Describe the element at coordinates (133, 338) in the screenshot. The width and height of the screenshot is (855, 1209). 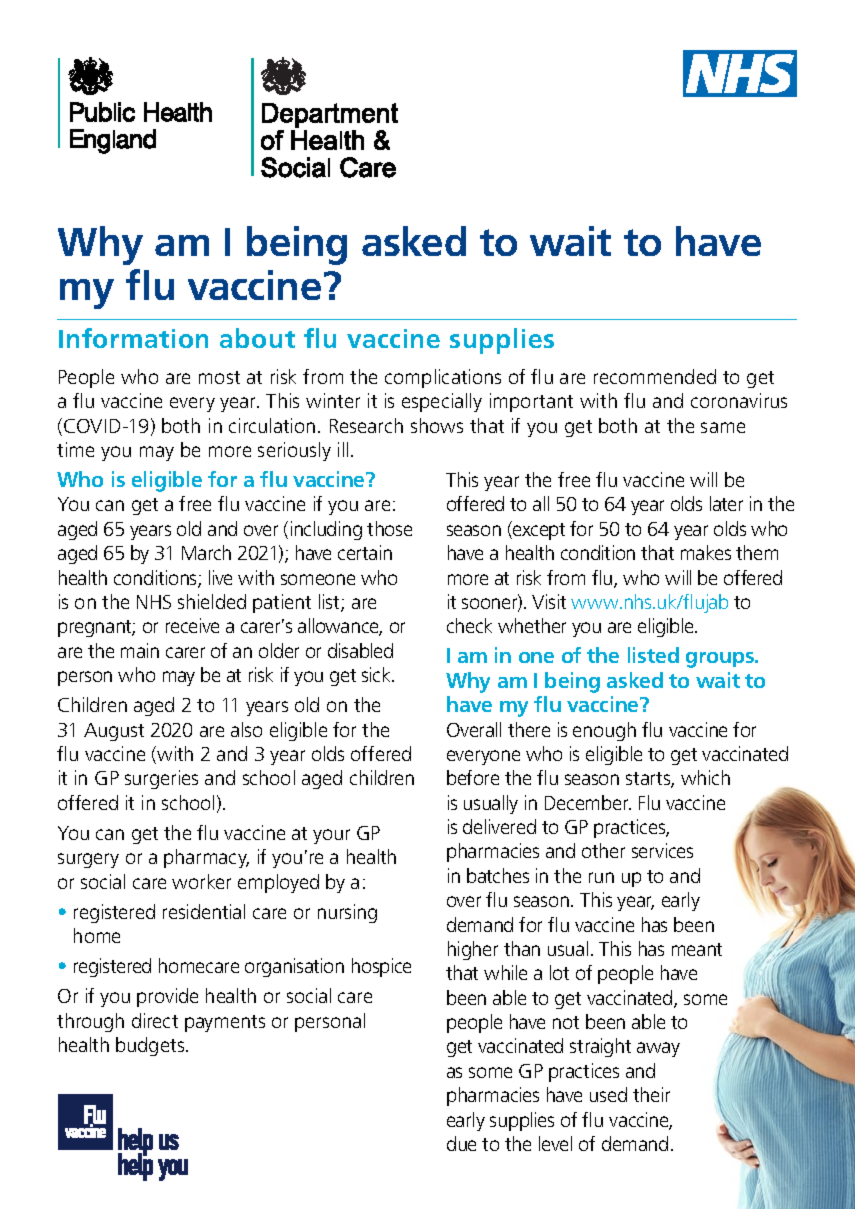
I see `Information` at that location.
